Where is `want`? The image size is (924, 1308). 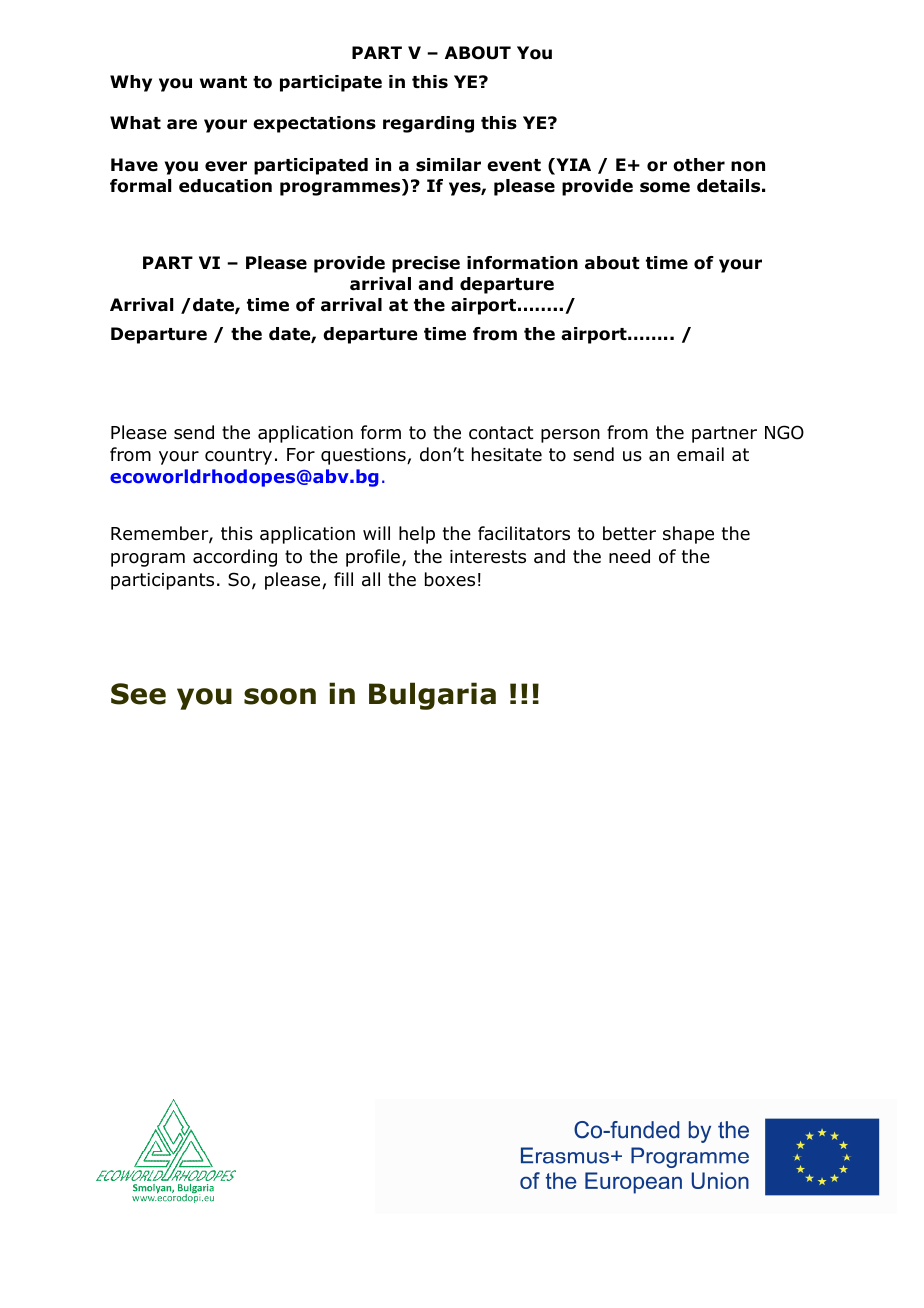 want is located at coordinates (223, 82).
